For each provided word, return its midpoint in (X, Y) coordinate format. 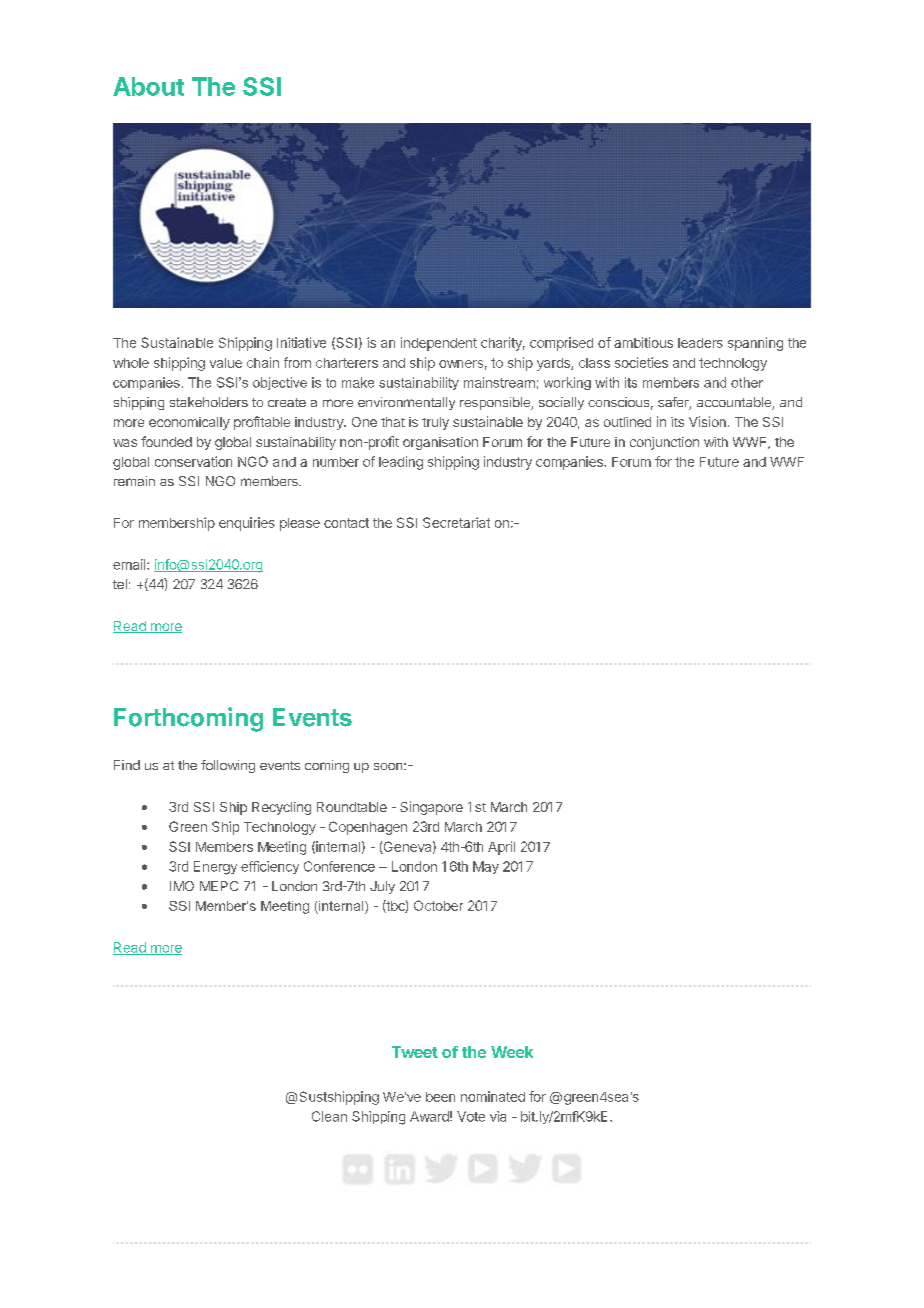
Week (512, 1052)
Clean (329, 1116)
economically (189, 423)
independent (439, 344)
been (440, 1097)
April (501, 848)
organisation (440, 443)
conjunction (664, 443)
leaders (700, 343)
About (148, 86)
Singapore (431, 808)
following (228, 766)
